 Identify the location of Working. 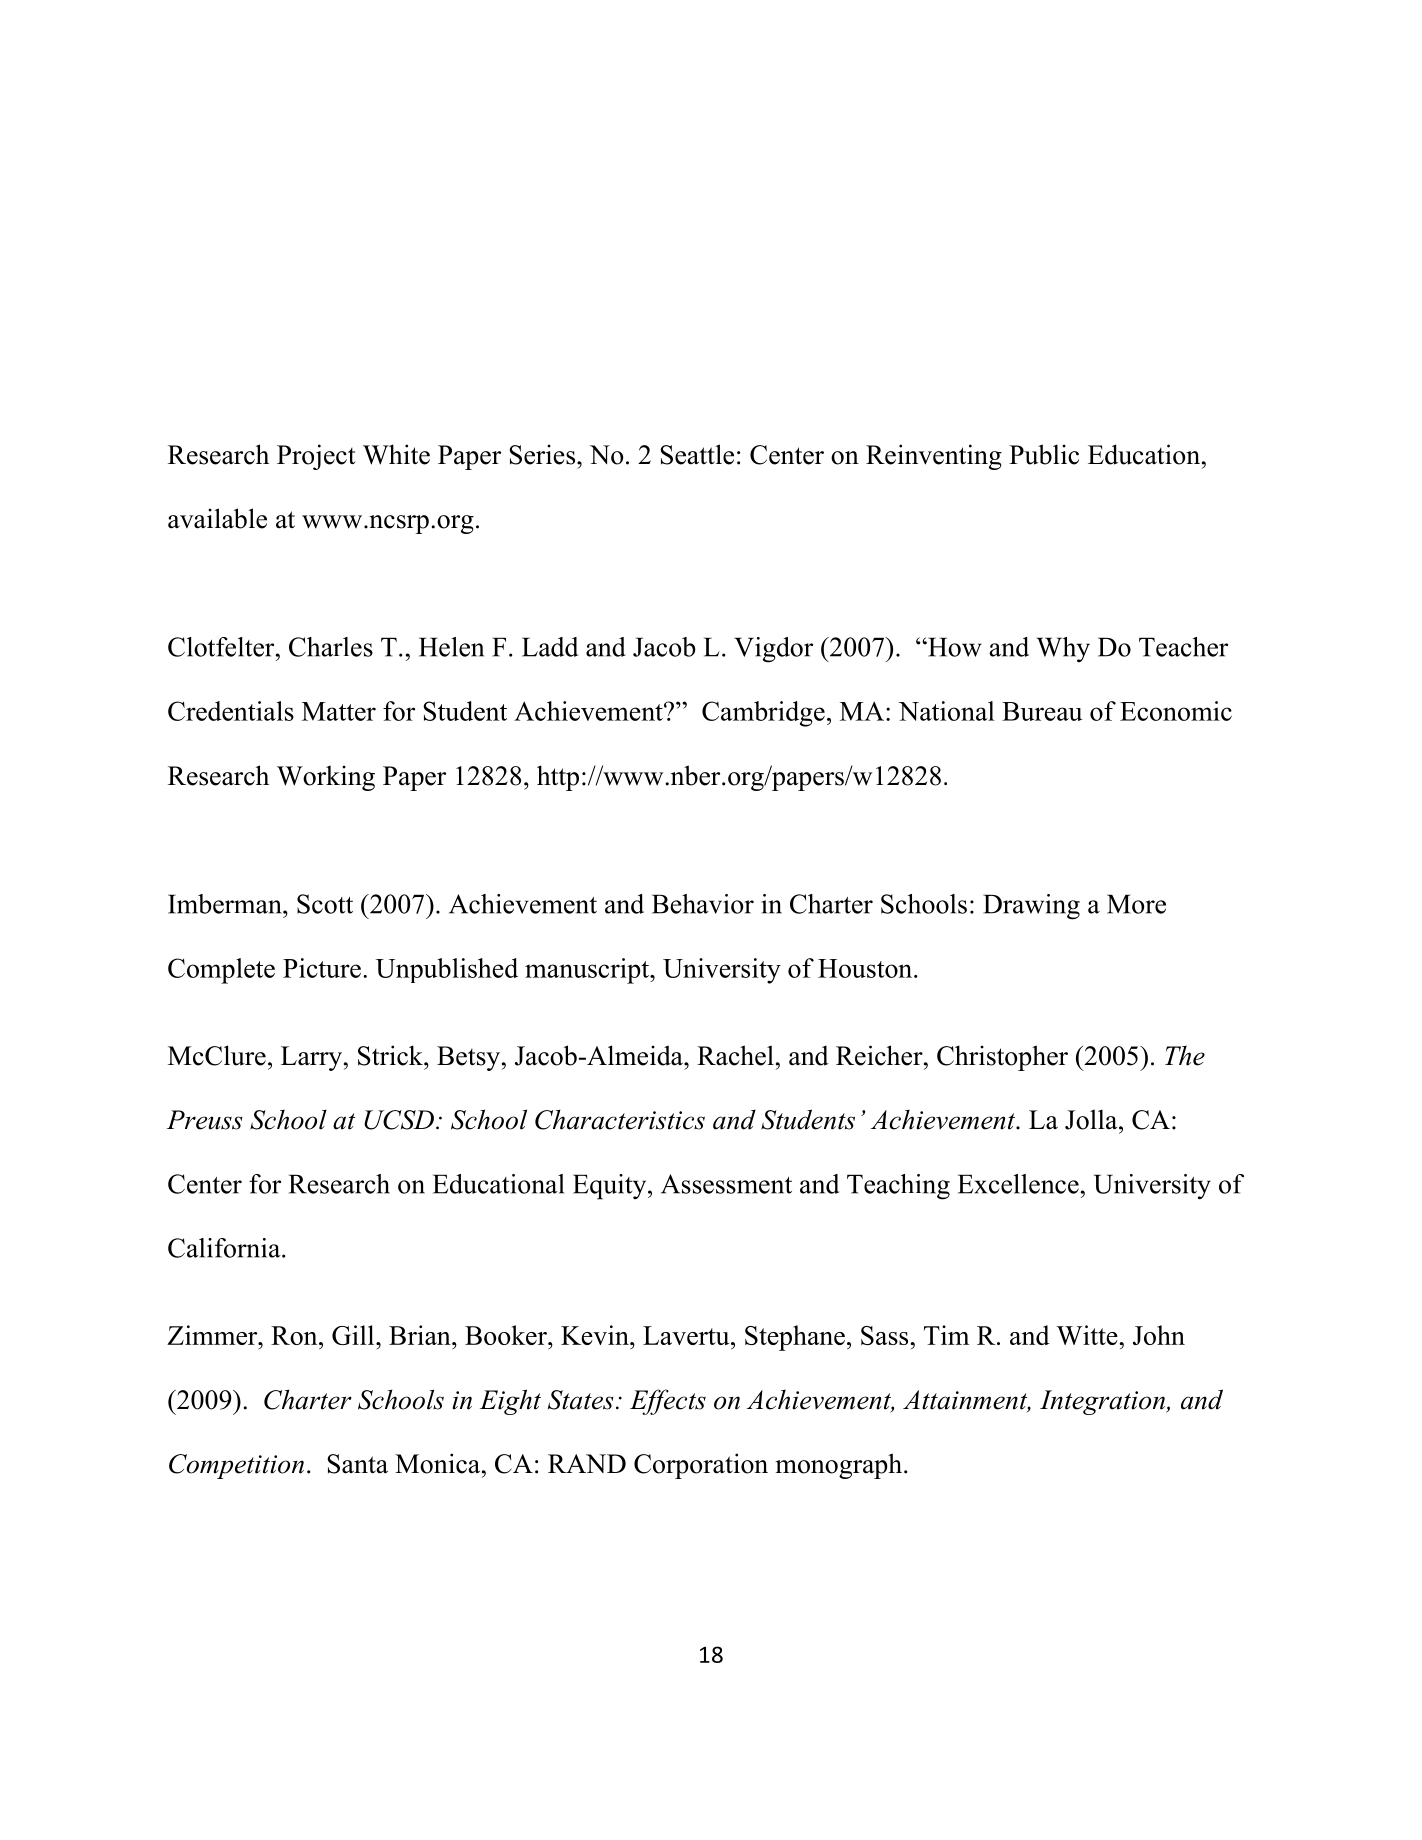
(326, 778).
